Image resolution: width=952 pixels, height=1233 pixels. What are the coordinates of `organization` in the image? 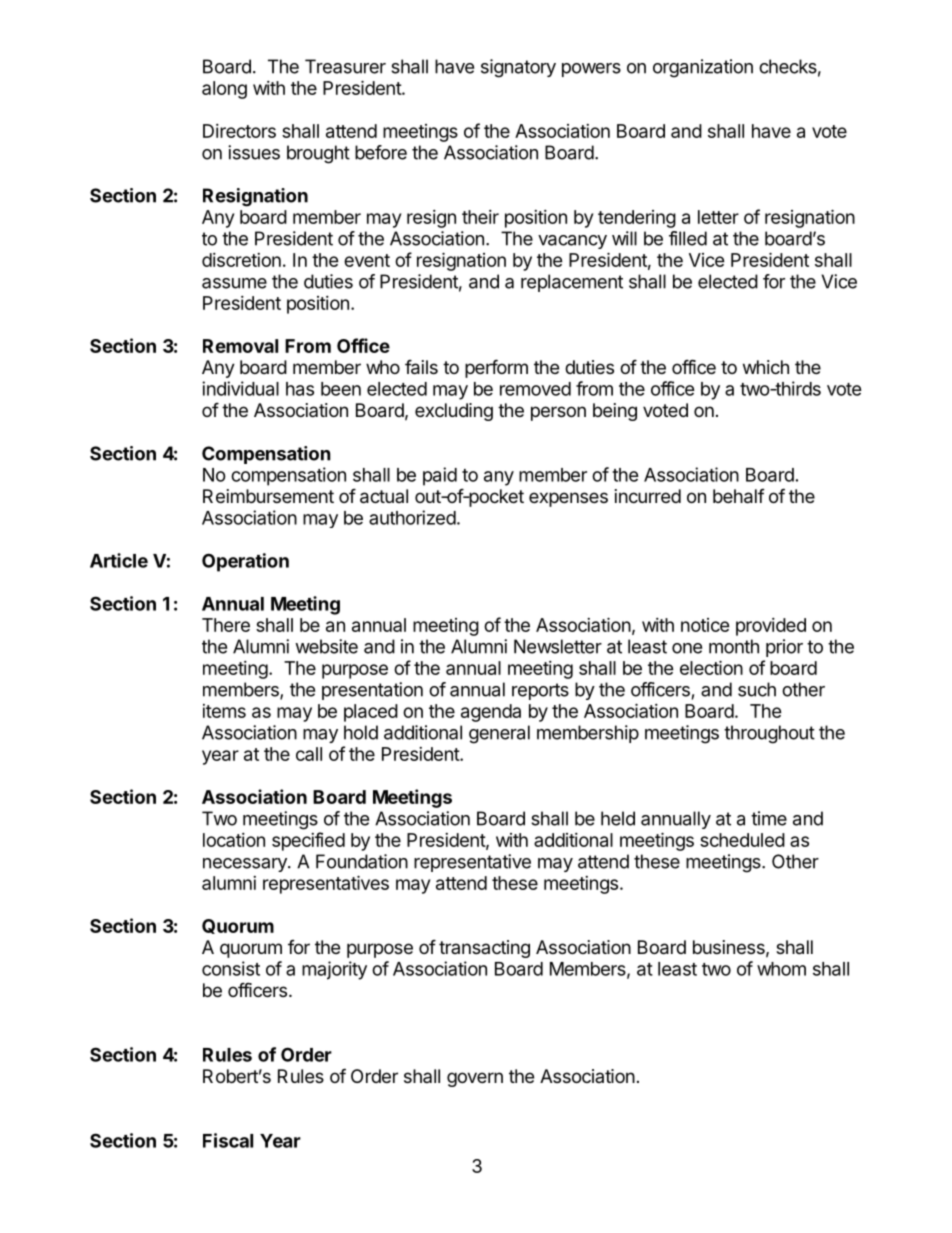 It's located at (703, 68).
